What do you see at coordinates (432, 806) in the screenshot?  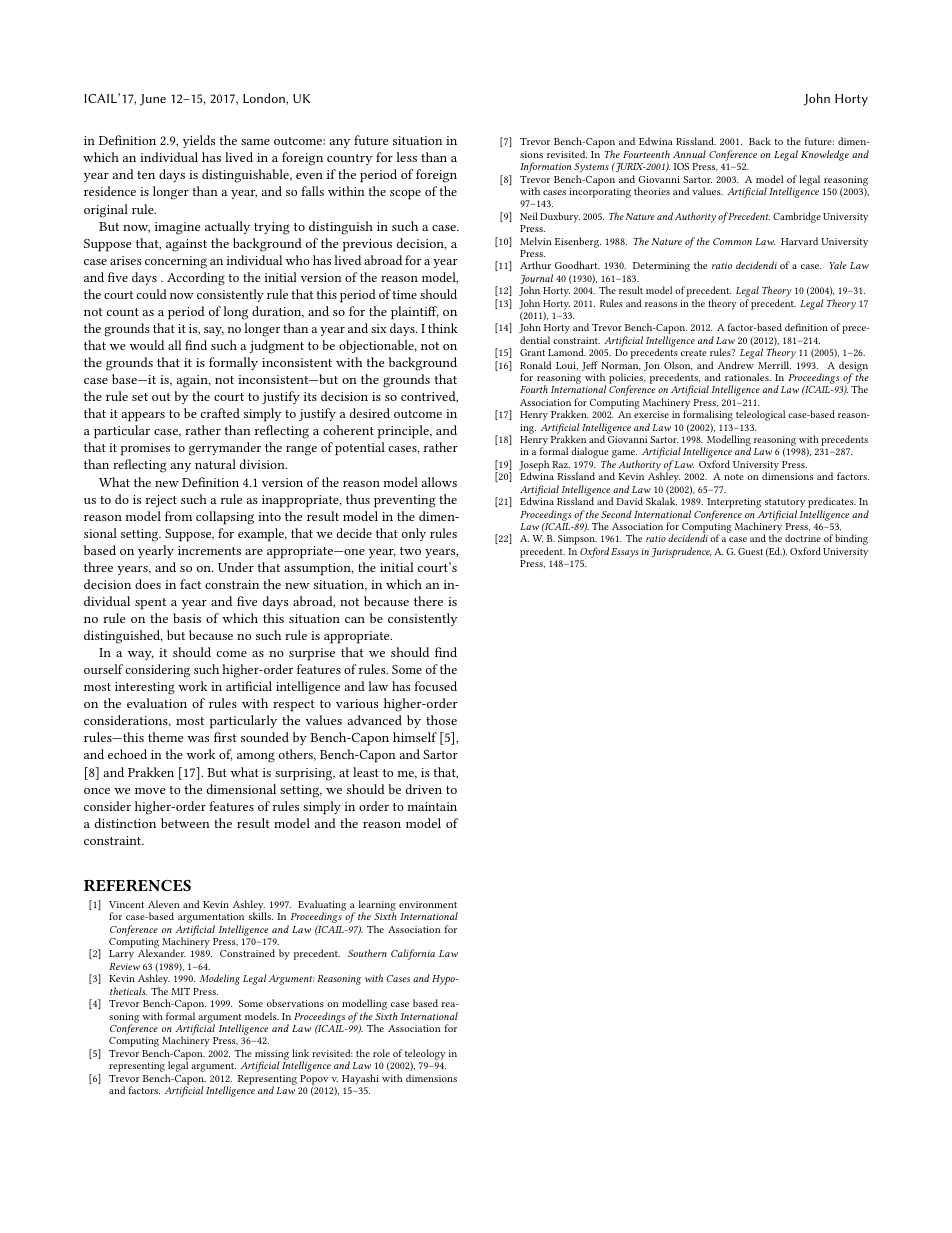 I see `maintain` at bounding box center [432, 806].
